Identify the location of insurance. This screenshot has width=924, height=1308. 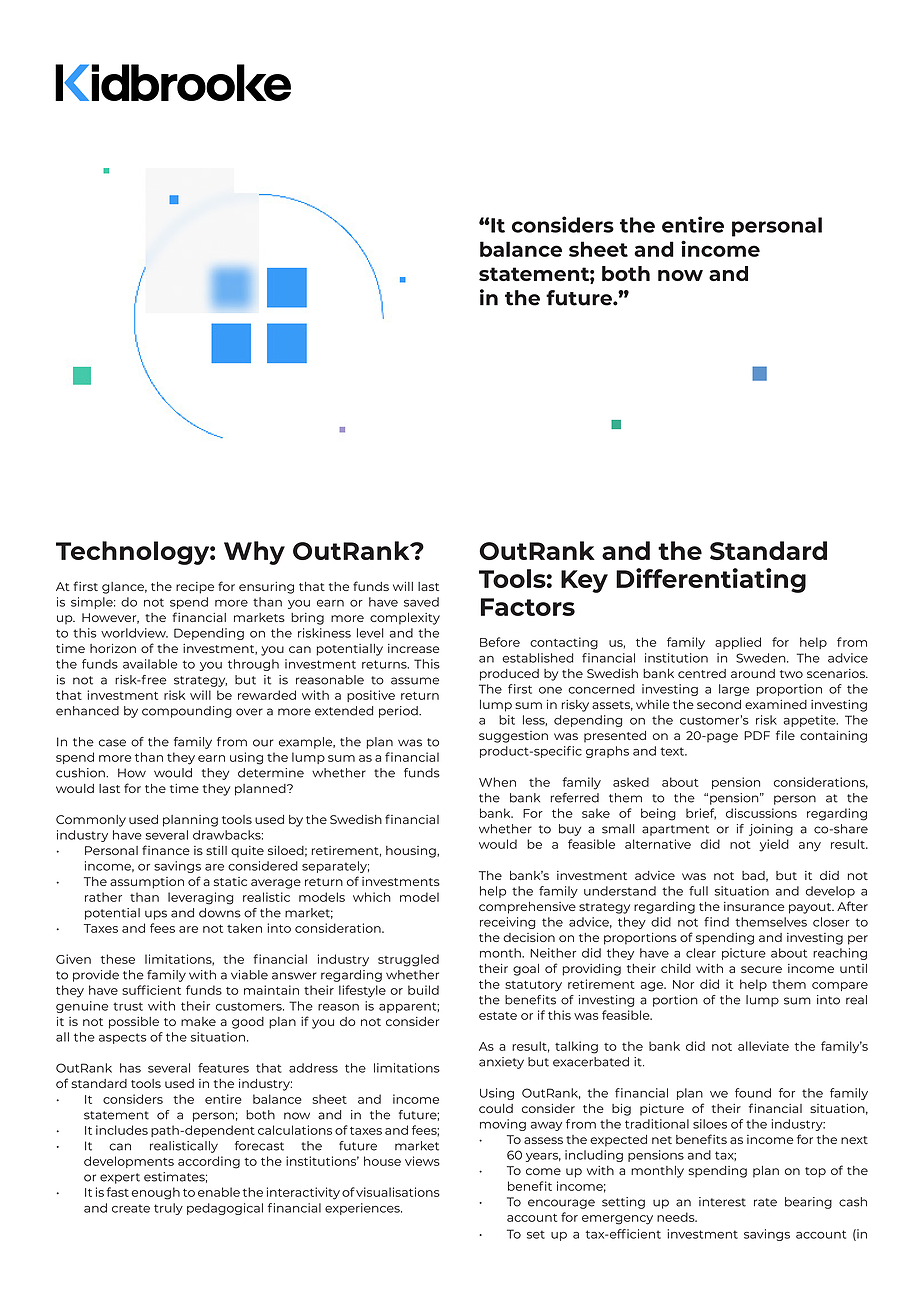
(754, 906).
